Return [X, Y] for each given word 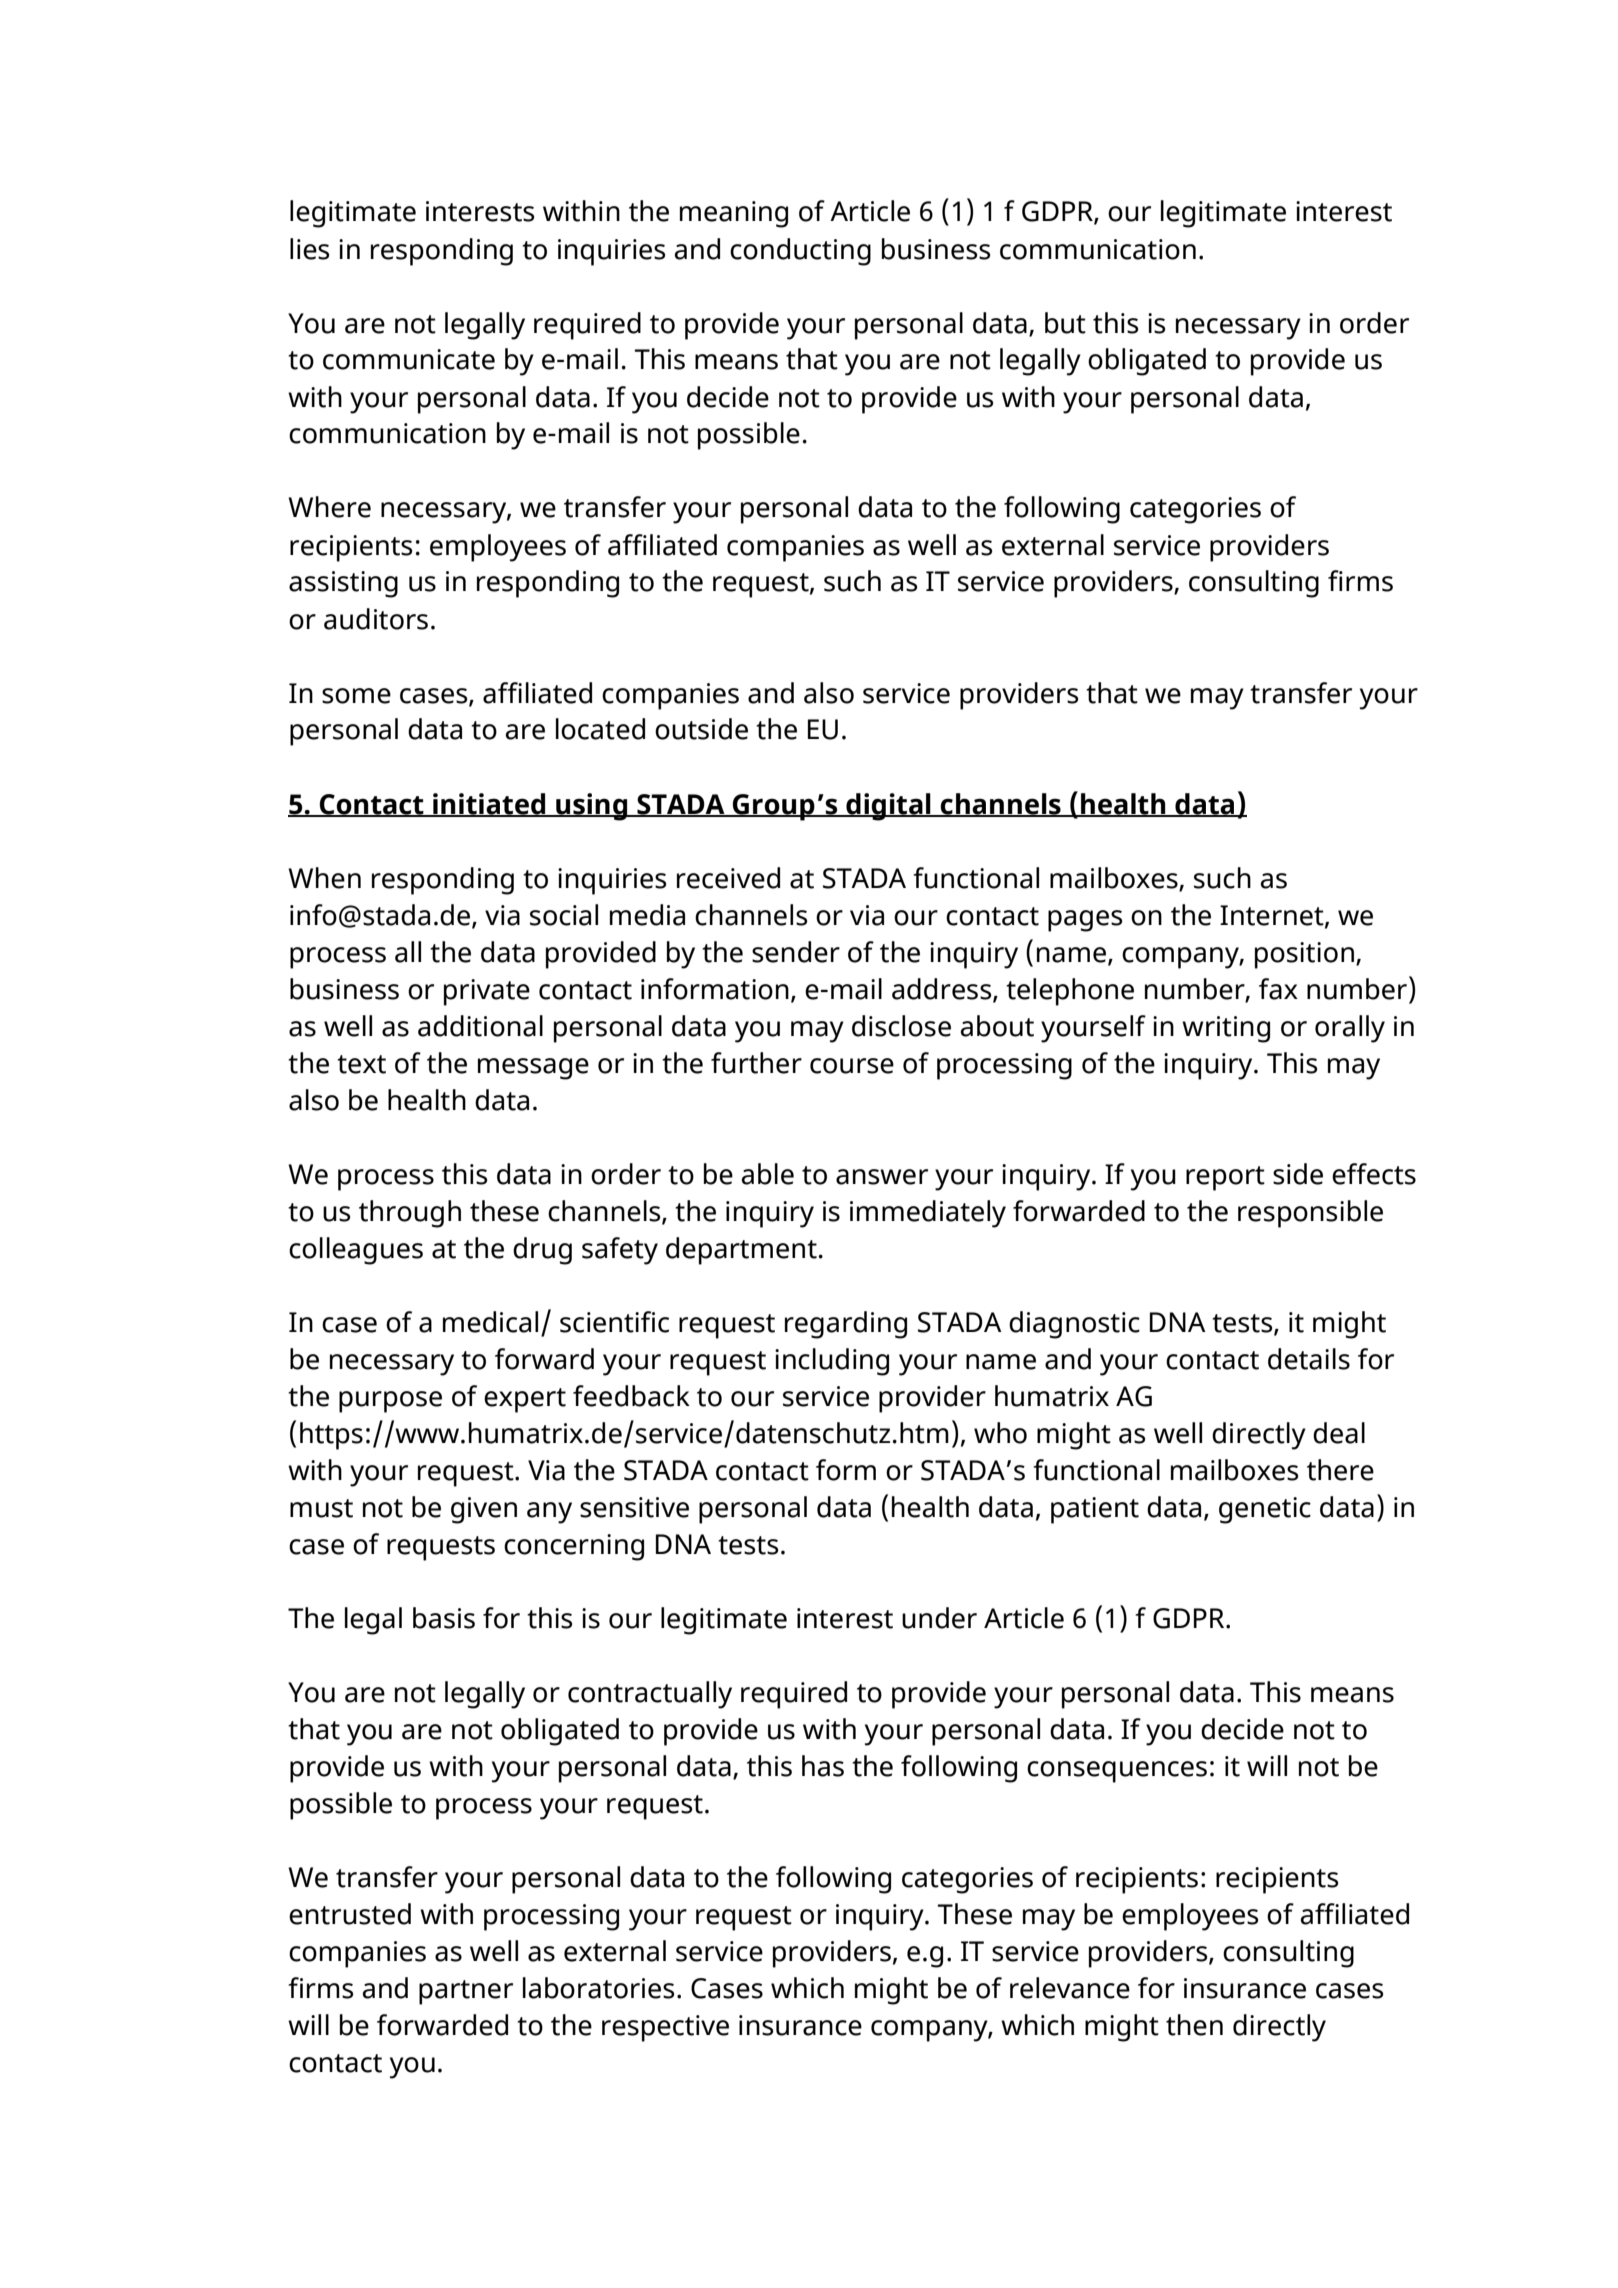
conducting [800, 252]
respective [665, 2028]
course [852, 1066]
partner [466, 1992]
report [1225, 1178]
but [1065, 323]
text [361, 1064]
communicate [409, 359]
